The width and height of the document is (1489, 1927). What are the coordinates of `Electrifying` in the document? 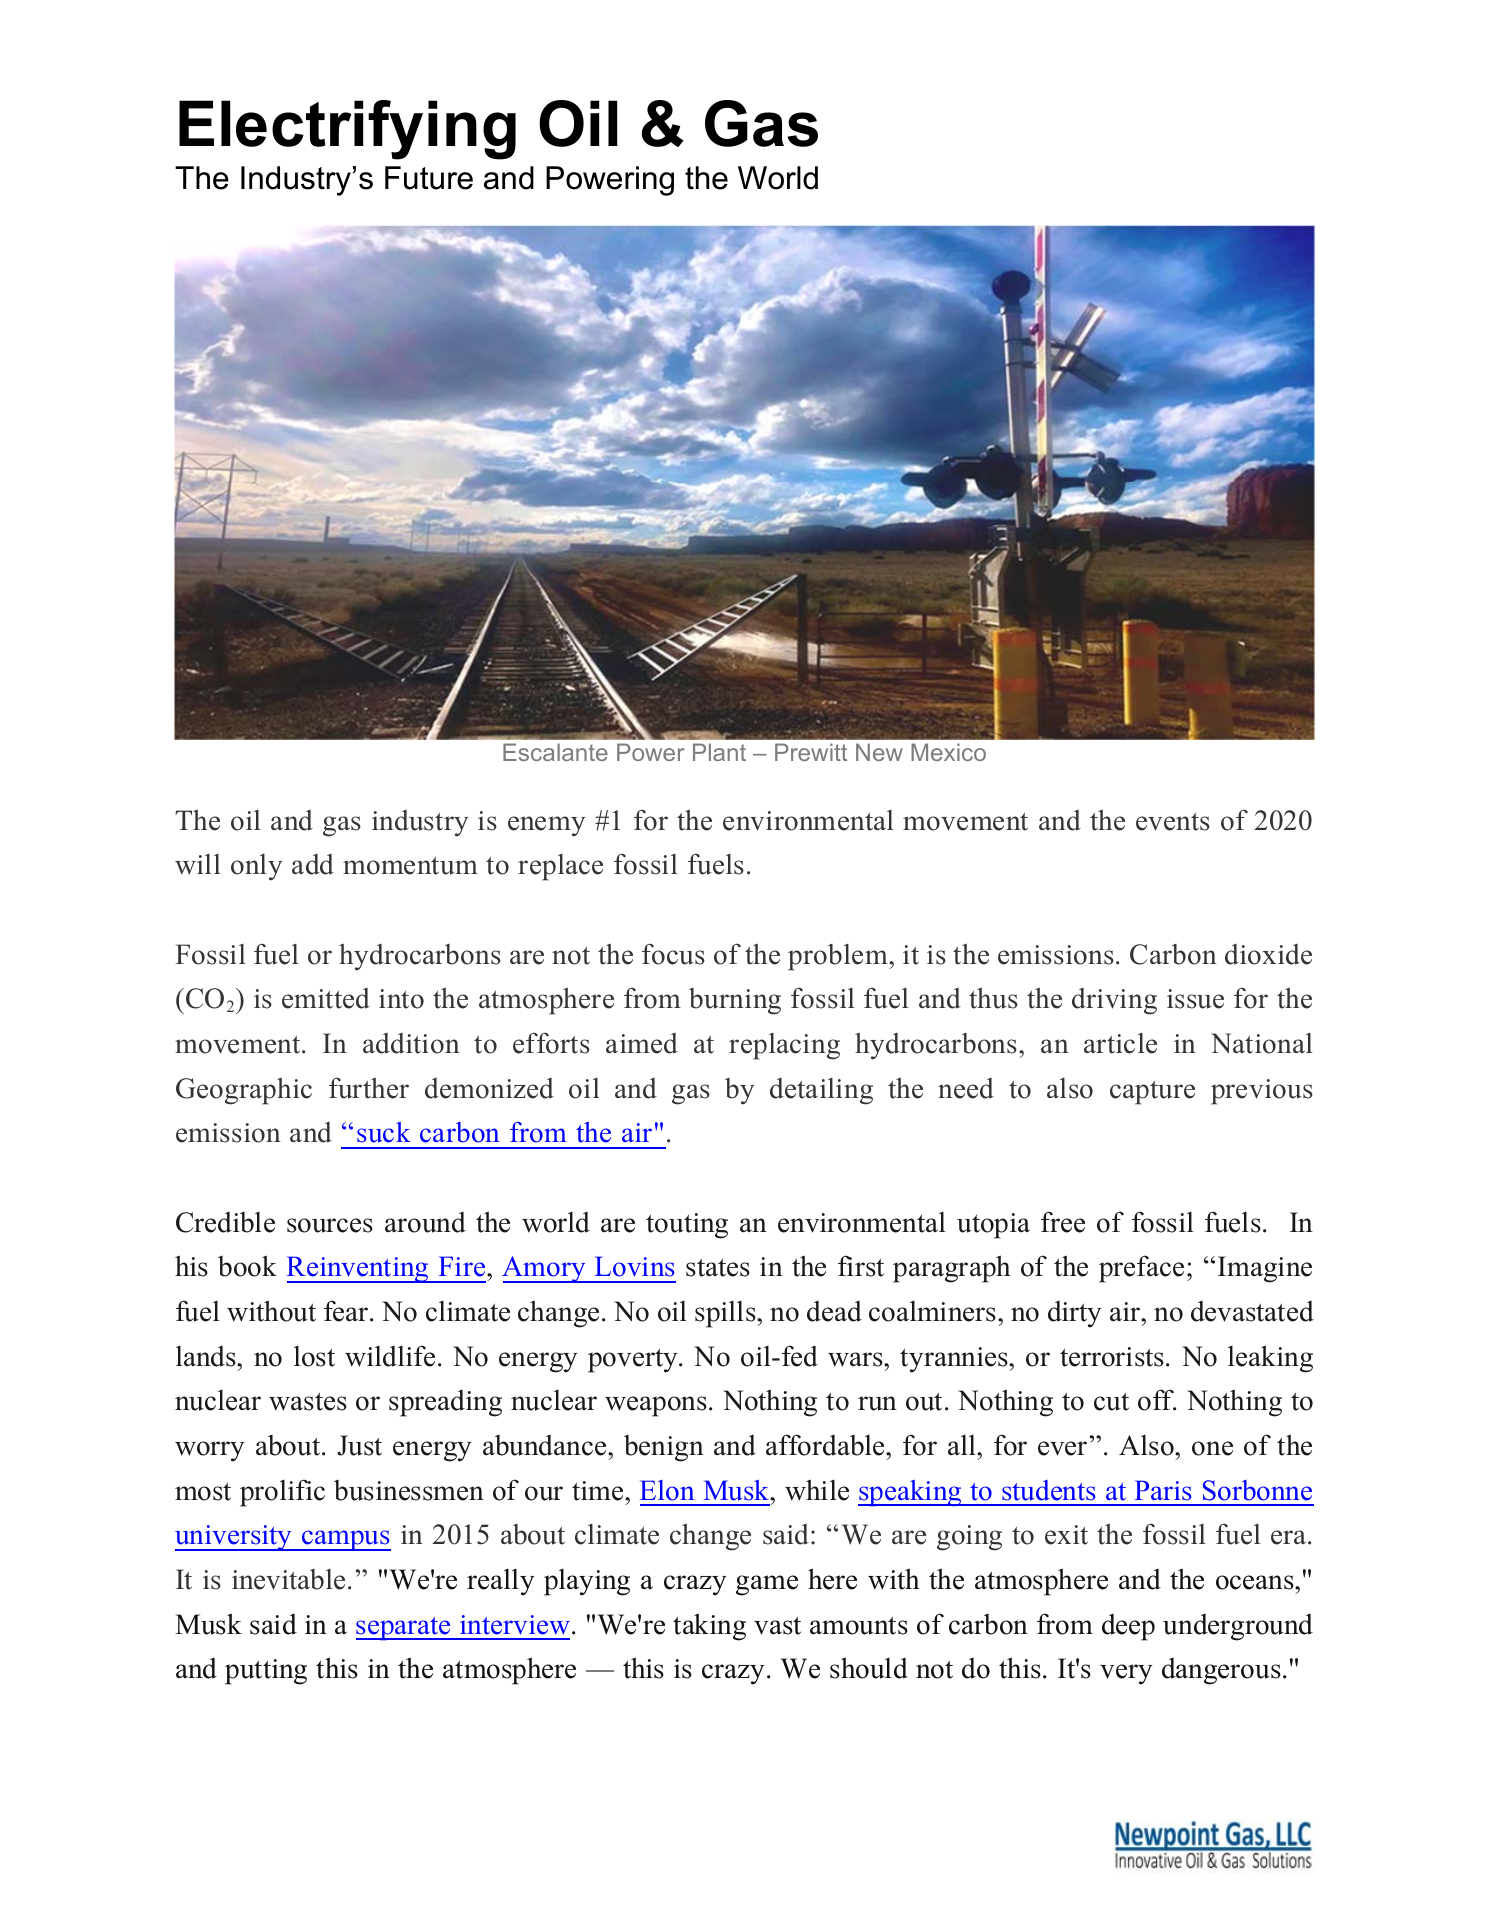 It's located at (347, 130).
